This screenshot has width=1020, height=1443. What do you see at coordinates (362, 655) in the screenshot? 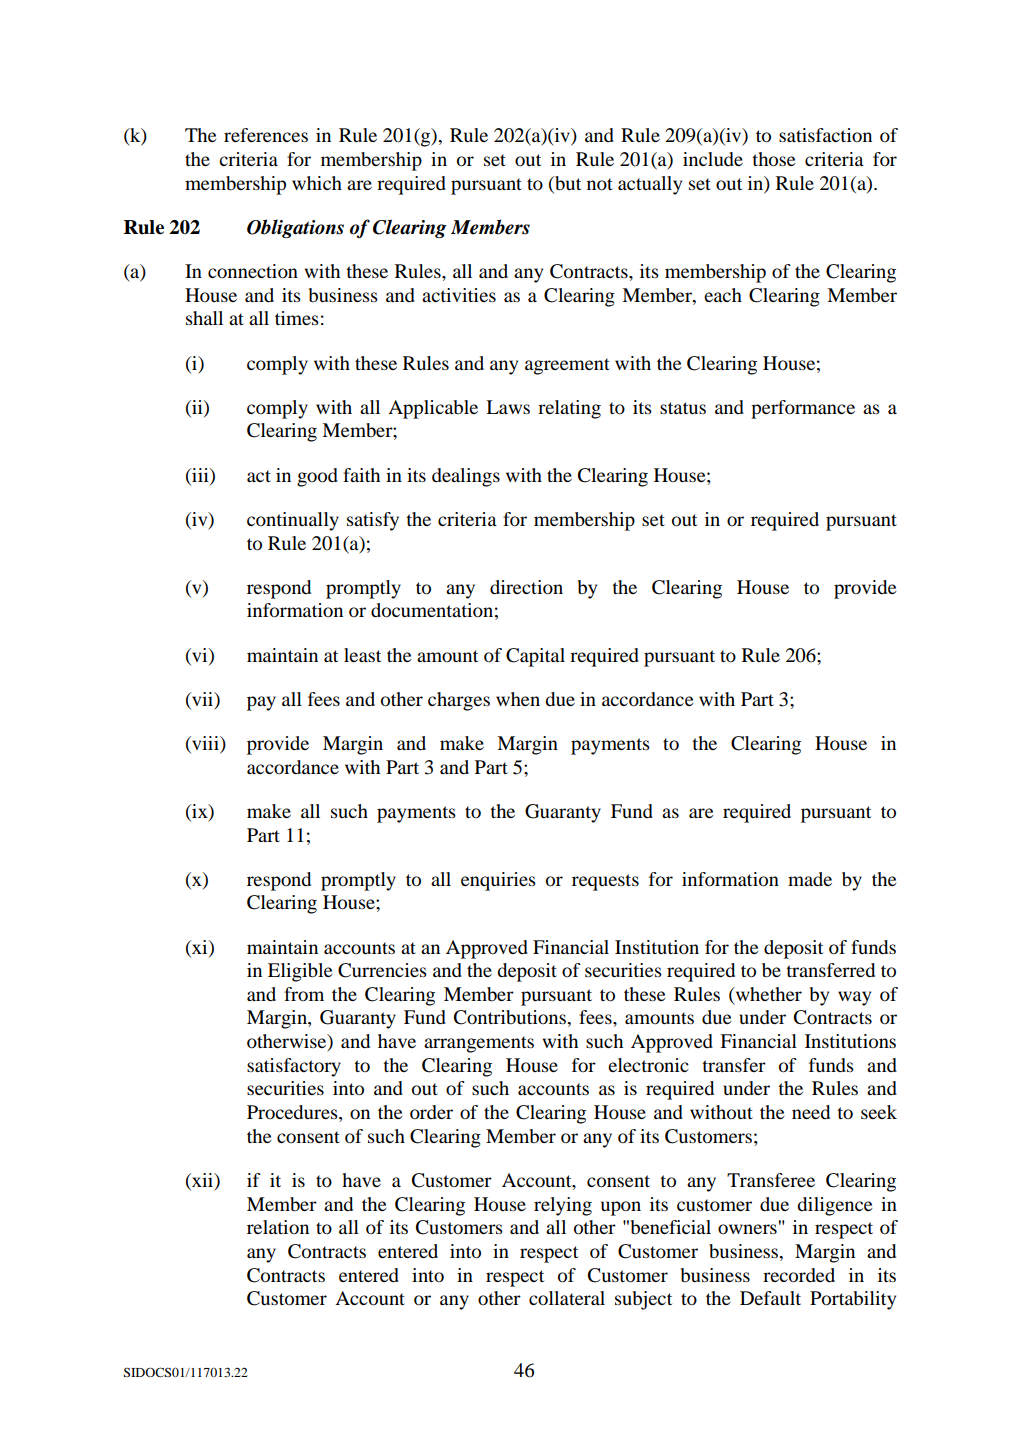
I see `least` at bounding box center [362, 655].
